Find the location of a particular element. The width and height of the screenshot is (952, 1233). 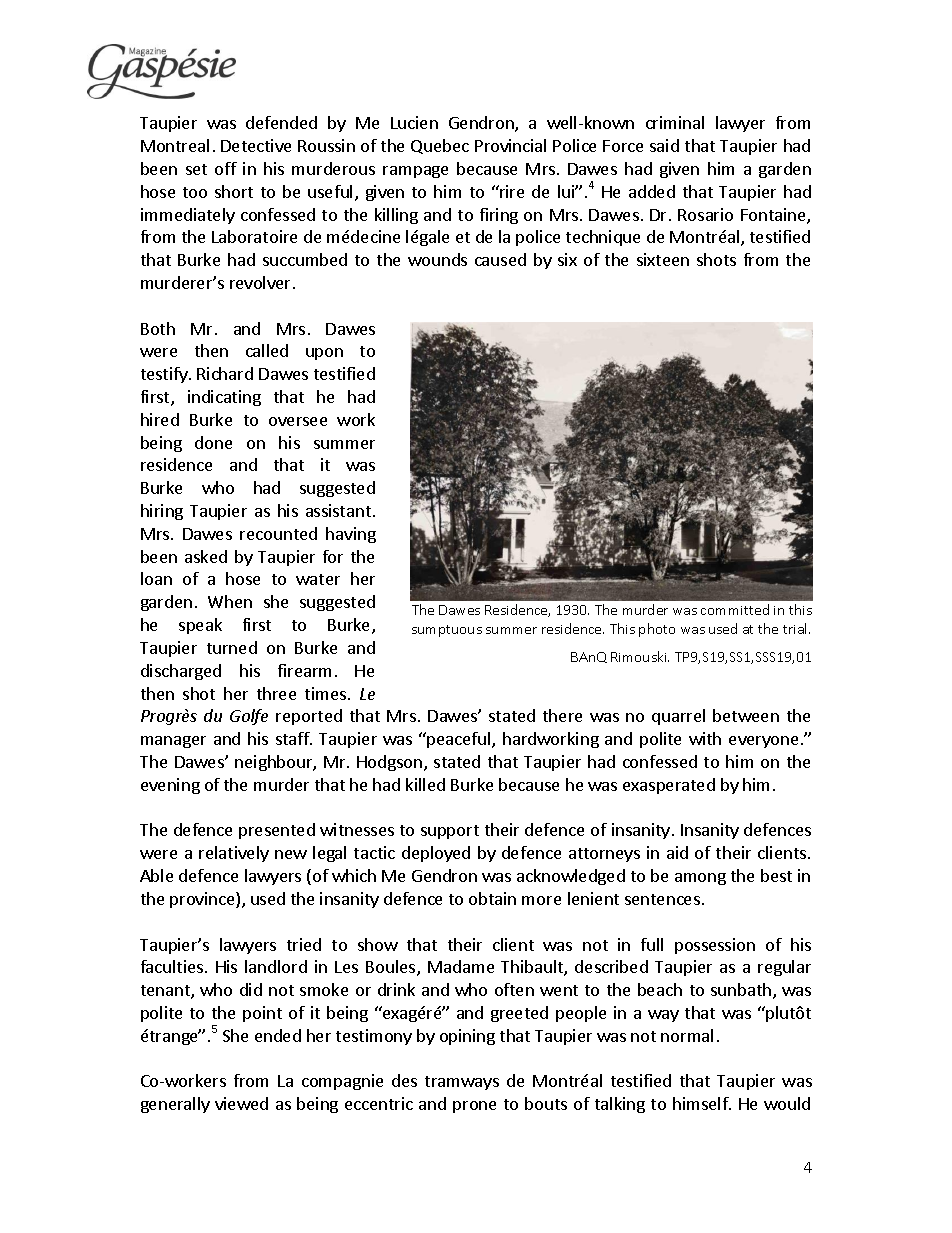

When is located at coordinates (230, 601).
